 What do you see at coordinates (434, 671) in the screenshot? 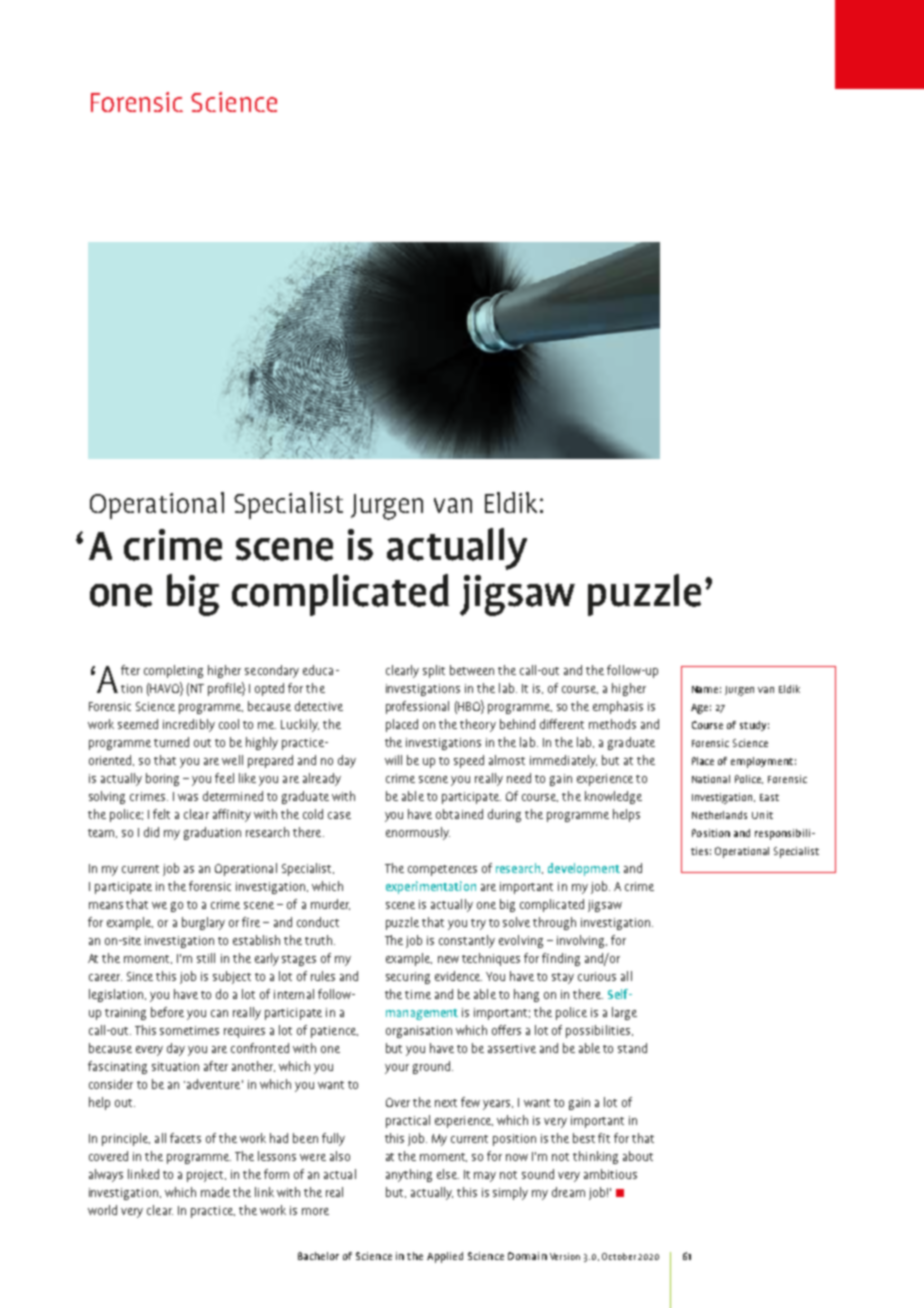
I see `split` at bounding box center [434, 671].
